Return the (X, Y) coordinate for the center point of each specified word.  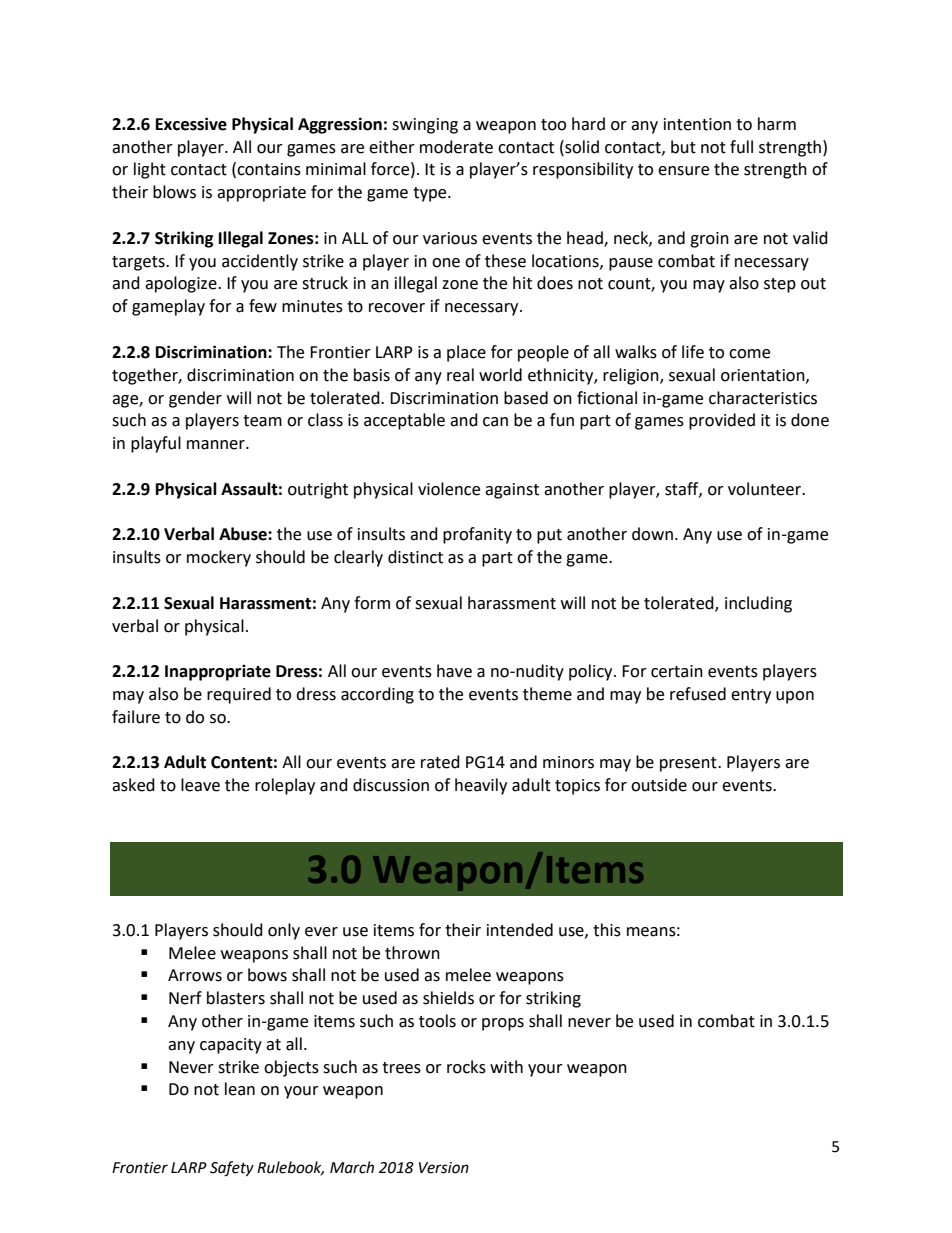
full (741, 147)
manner (217, 445)
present (689, 764)
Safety (232, 1169)
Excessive (191, 124)
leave (200, 785)
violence (449, 489)
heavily (481, 786)
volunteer (766, 489)
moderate (456, 147)
